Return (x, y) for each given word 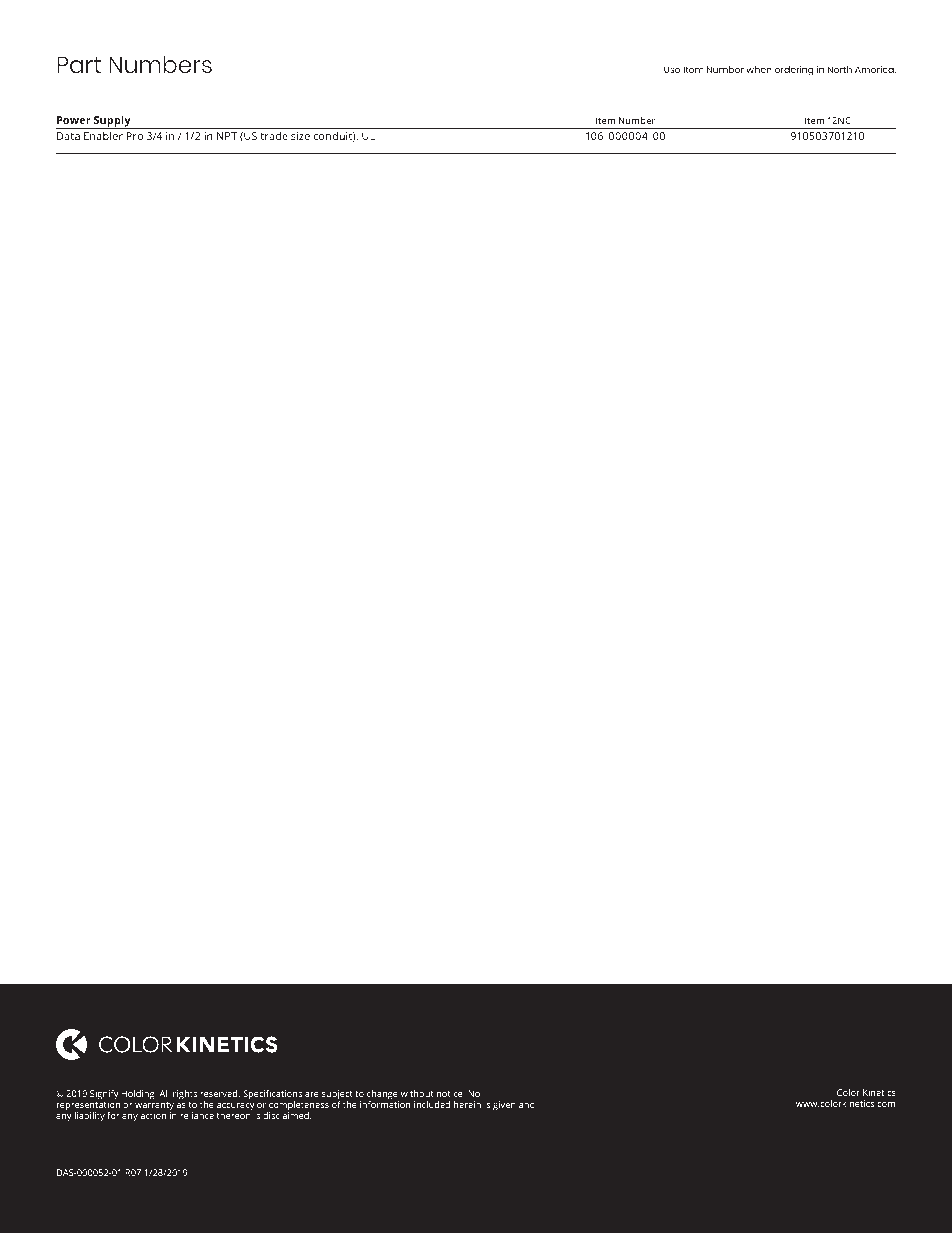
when (759, 69)
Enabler (103, 135)
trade (274, 135)
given (504, 1105)
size (300, 136)
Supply (112, 122)
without (417, 1093)
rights (185, 1094)
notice (451, 1093)
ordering (794, 71)
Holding (139, 1094)
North (839, 69)
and (527, 1104)
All (164, 1093)
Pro (135, 136)
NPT (227, 136)
